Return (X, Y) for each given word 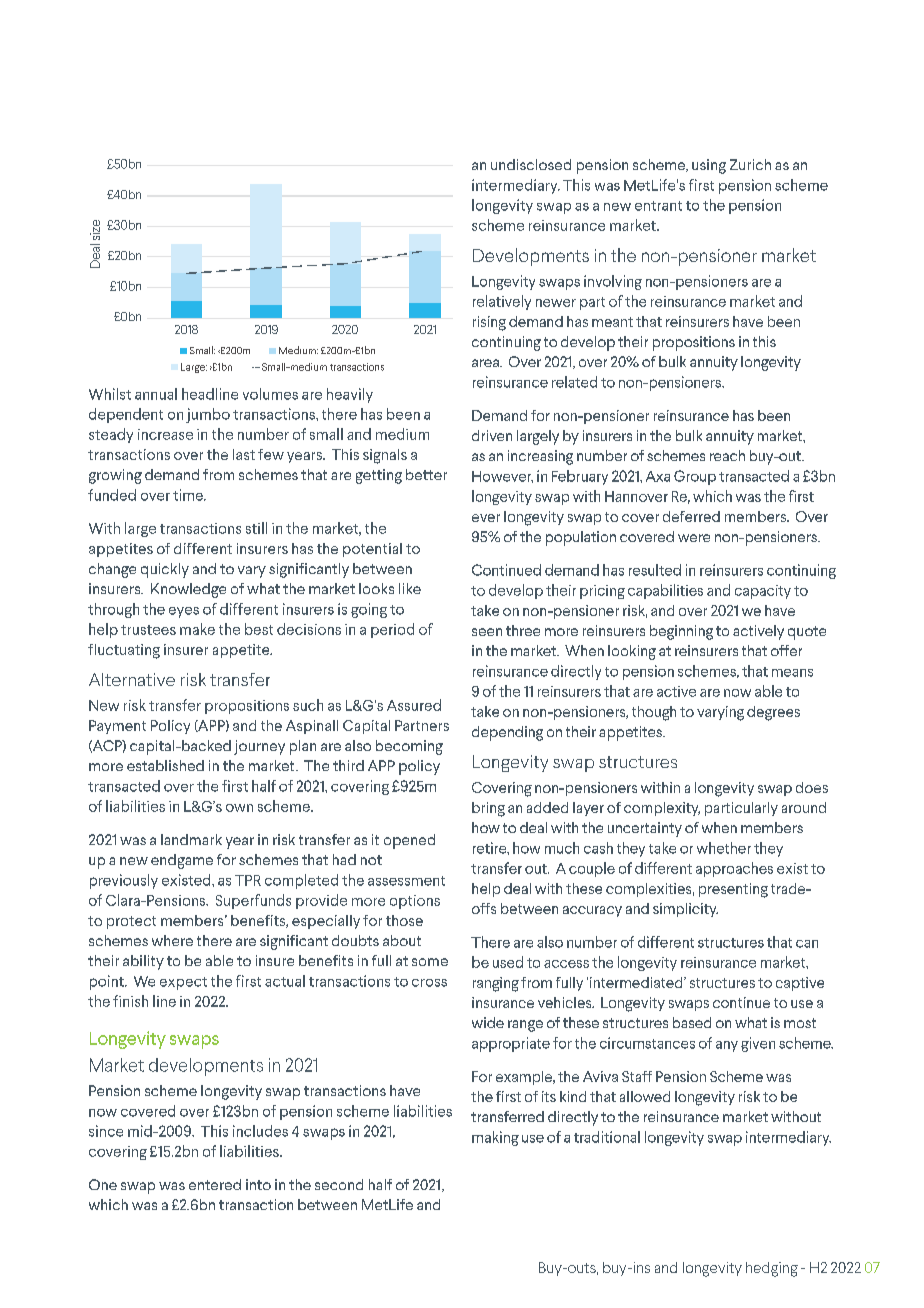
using (709, 166)
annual (156, 394)
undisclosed (531, 164)
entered (215, 1184)
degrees (773, 713)
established (165, 765)
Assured (414, 705)
